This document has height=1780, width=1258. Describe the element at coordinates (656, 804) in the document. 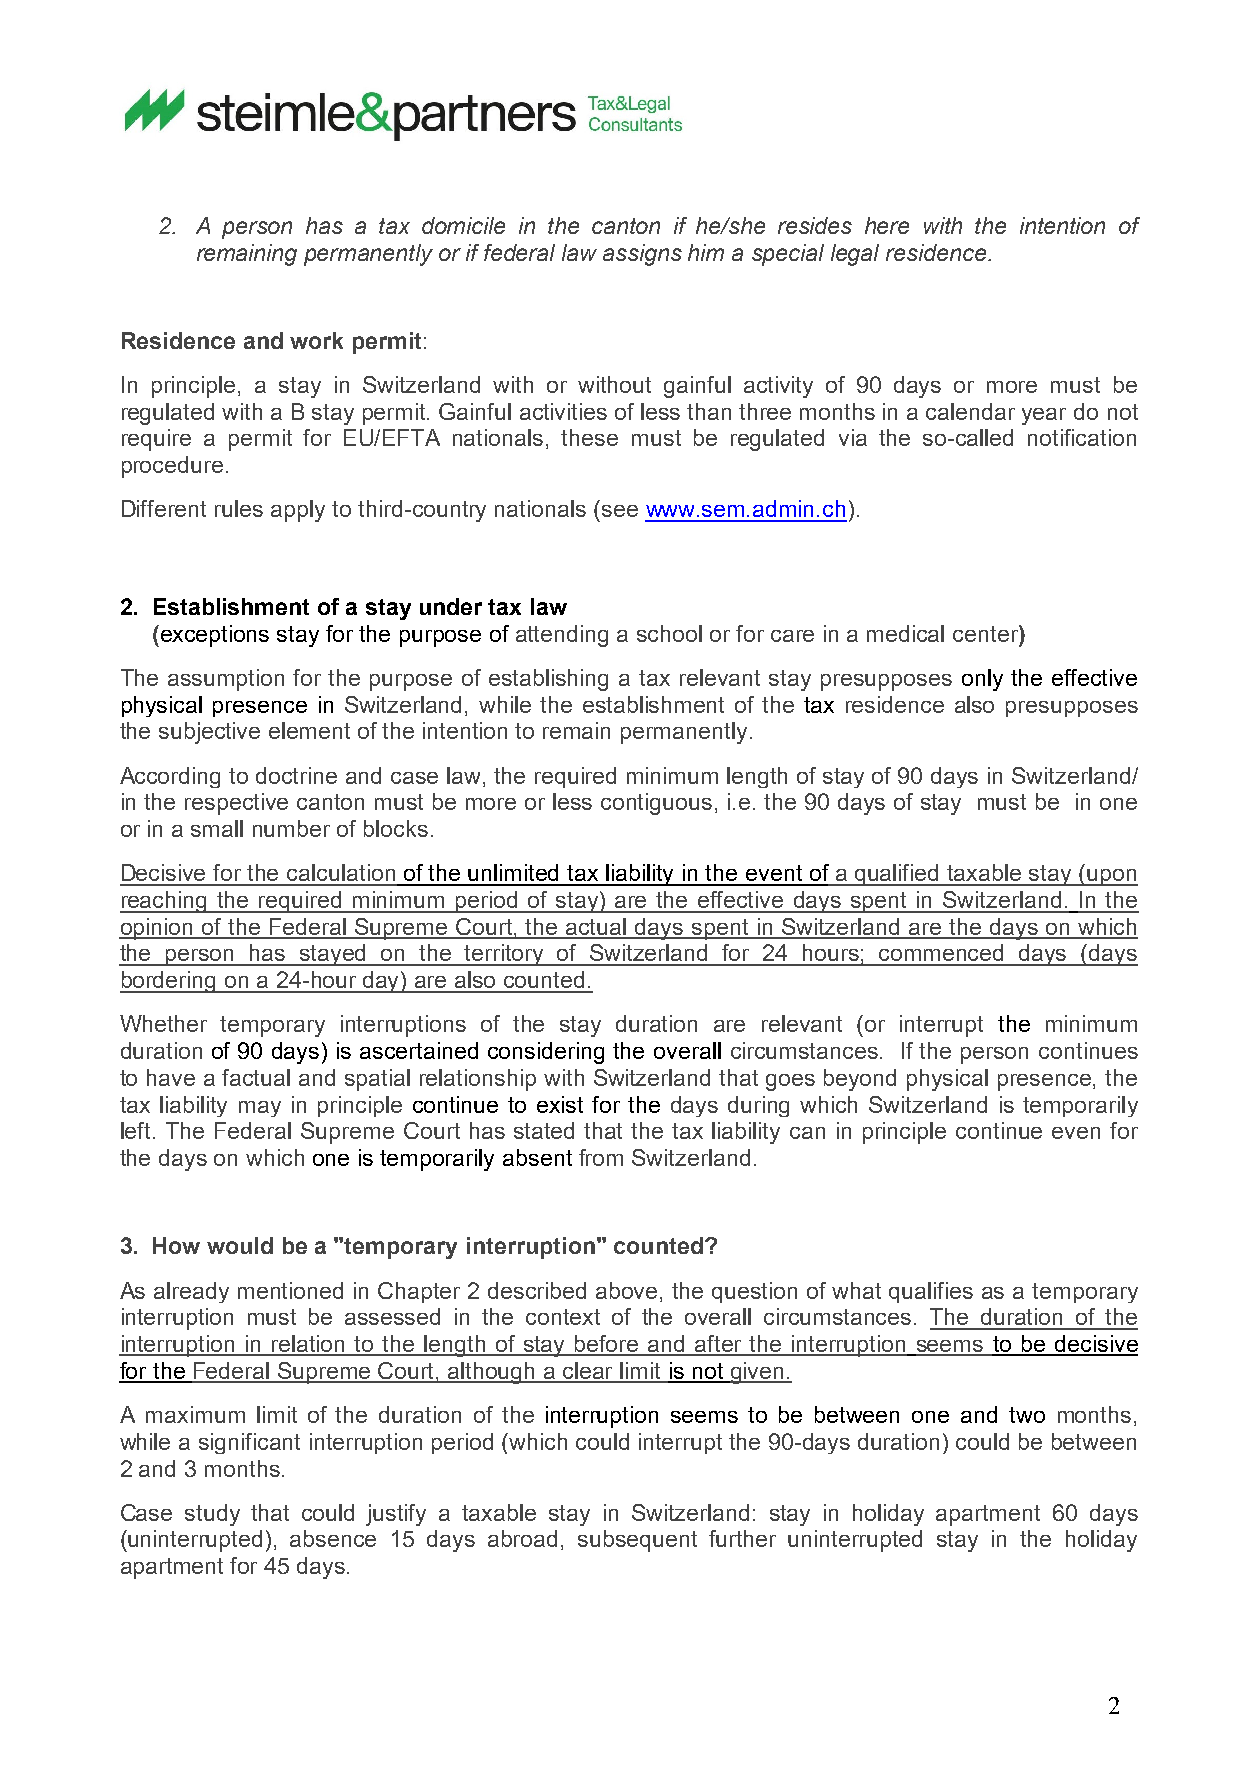

I see `contiguous` at that location.
